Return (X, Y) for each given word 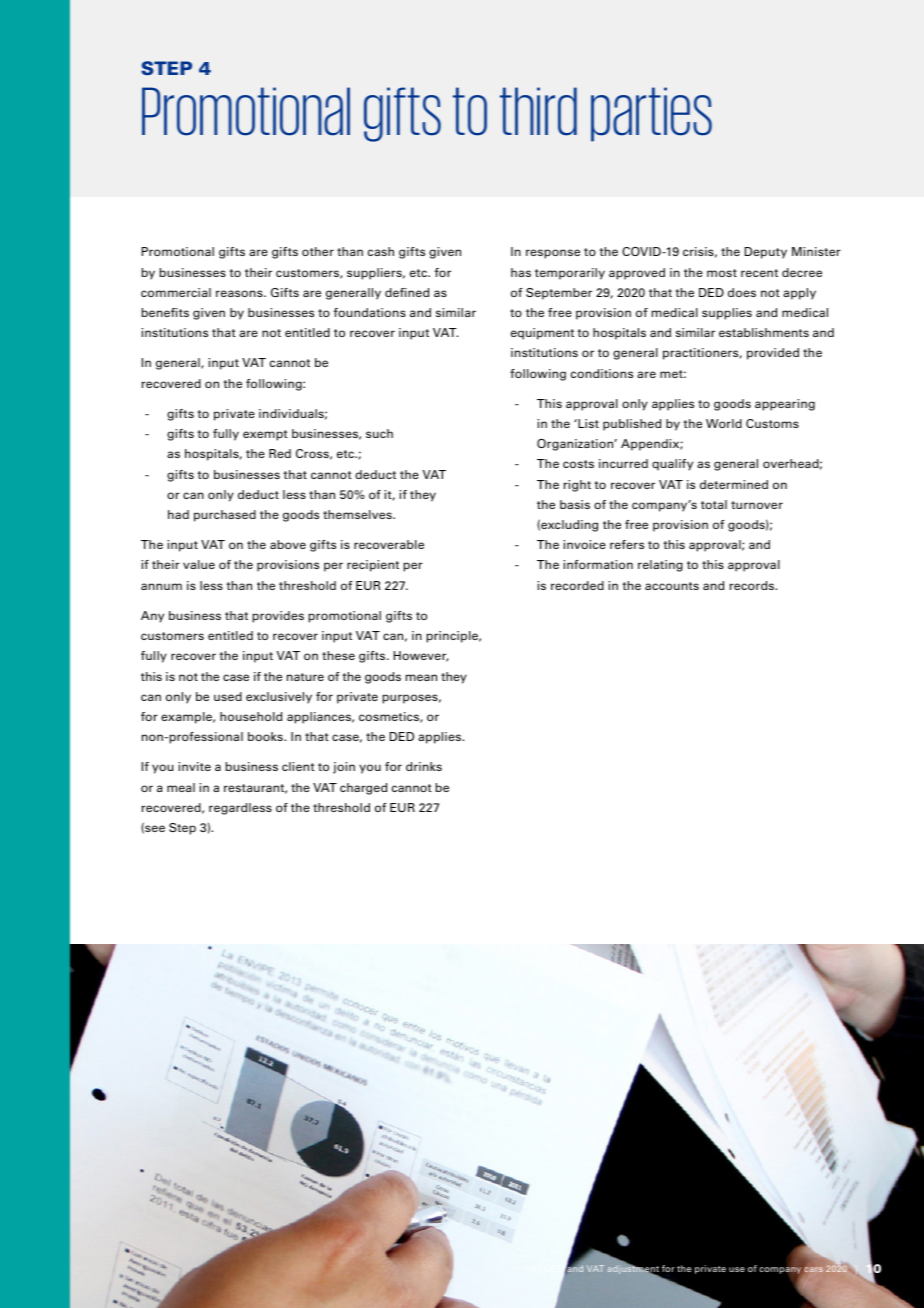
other (318, 251)
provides (278, 617)
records (753, 585)
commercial (176, 292)
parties (651, 114)
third (538, 111)
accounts (672, 586)
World (724, 423)
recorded (577, 585)
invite (194, 766)
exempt (265, 435)
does (742, 292)
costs (578, 464)
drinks (424, 766)
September (559, 294)
